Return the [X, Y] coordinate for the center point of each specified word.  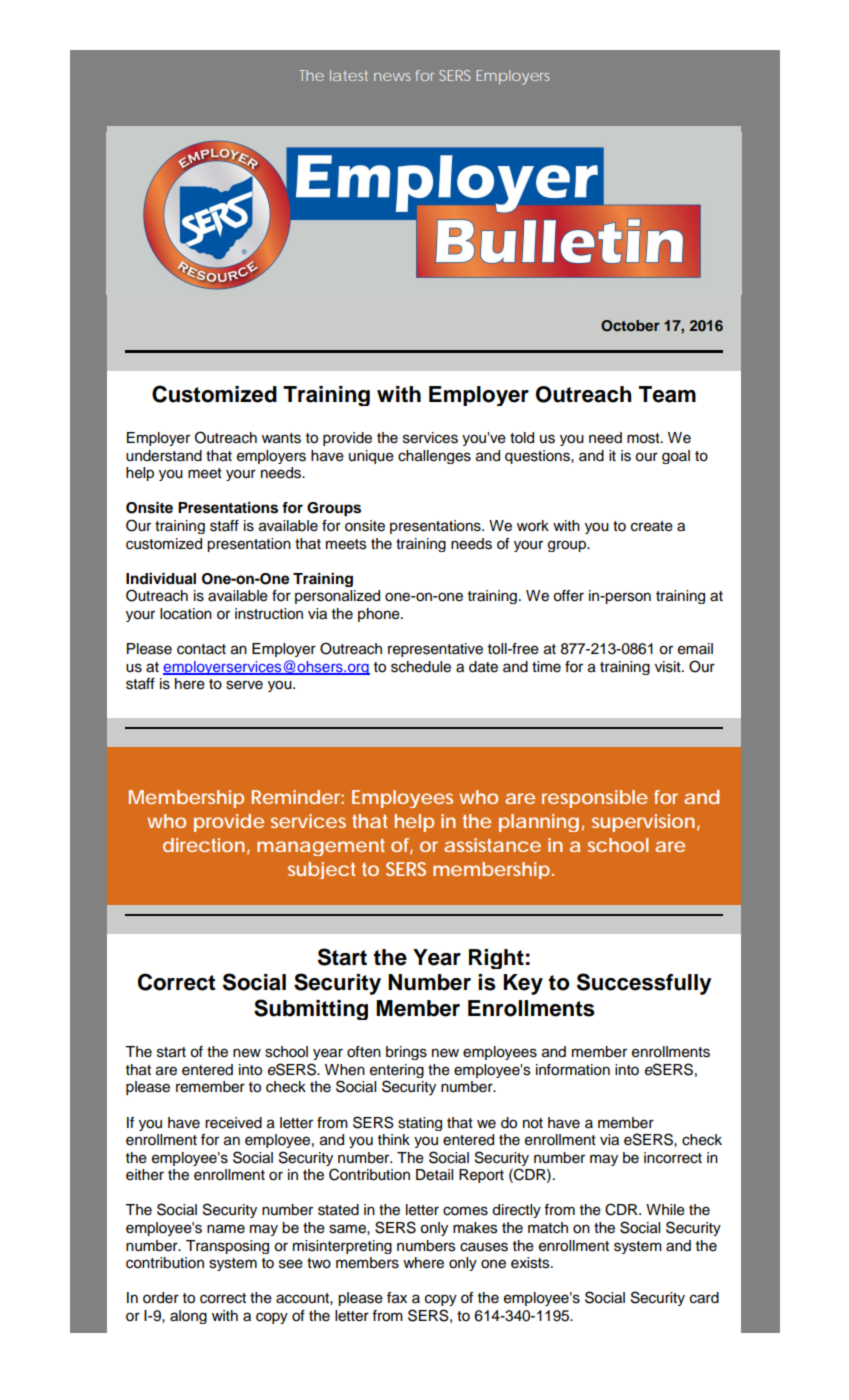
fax [397, 1298]
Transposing [227, 1247]
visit [669, 667]
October [630, 326]
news [392, 77]
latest [349, 75]
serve [244, 685]
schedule [421, 667]
